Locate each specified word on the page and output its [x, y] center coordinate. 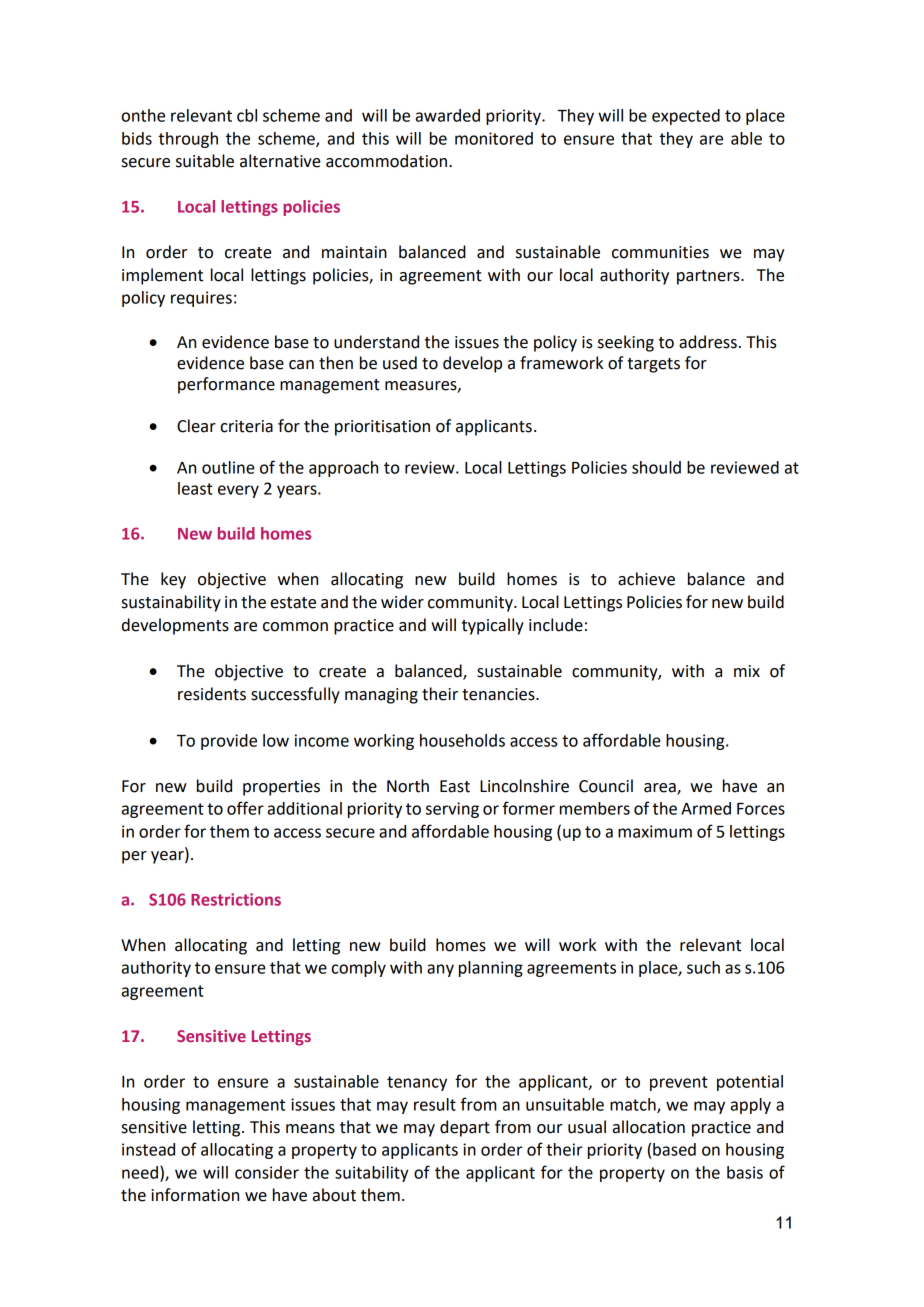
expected [686, 117]
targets [653, 365]
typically [493, 626]
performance [226, 385]
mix [747, 671]
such [703, 967]
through [188, 140]
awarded [448, 115]
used [400, 363]
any [440, 970]
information [195, 1195]
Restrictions [236, 899]
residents [212, 694]
